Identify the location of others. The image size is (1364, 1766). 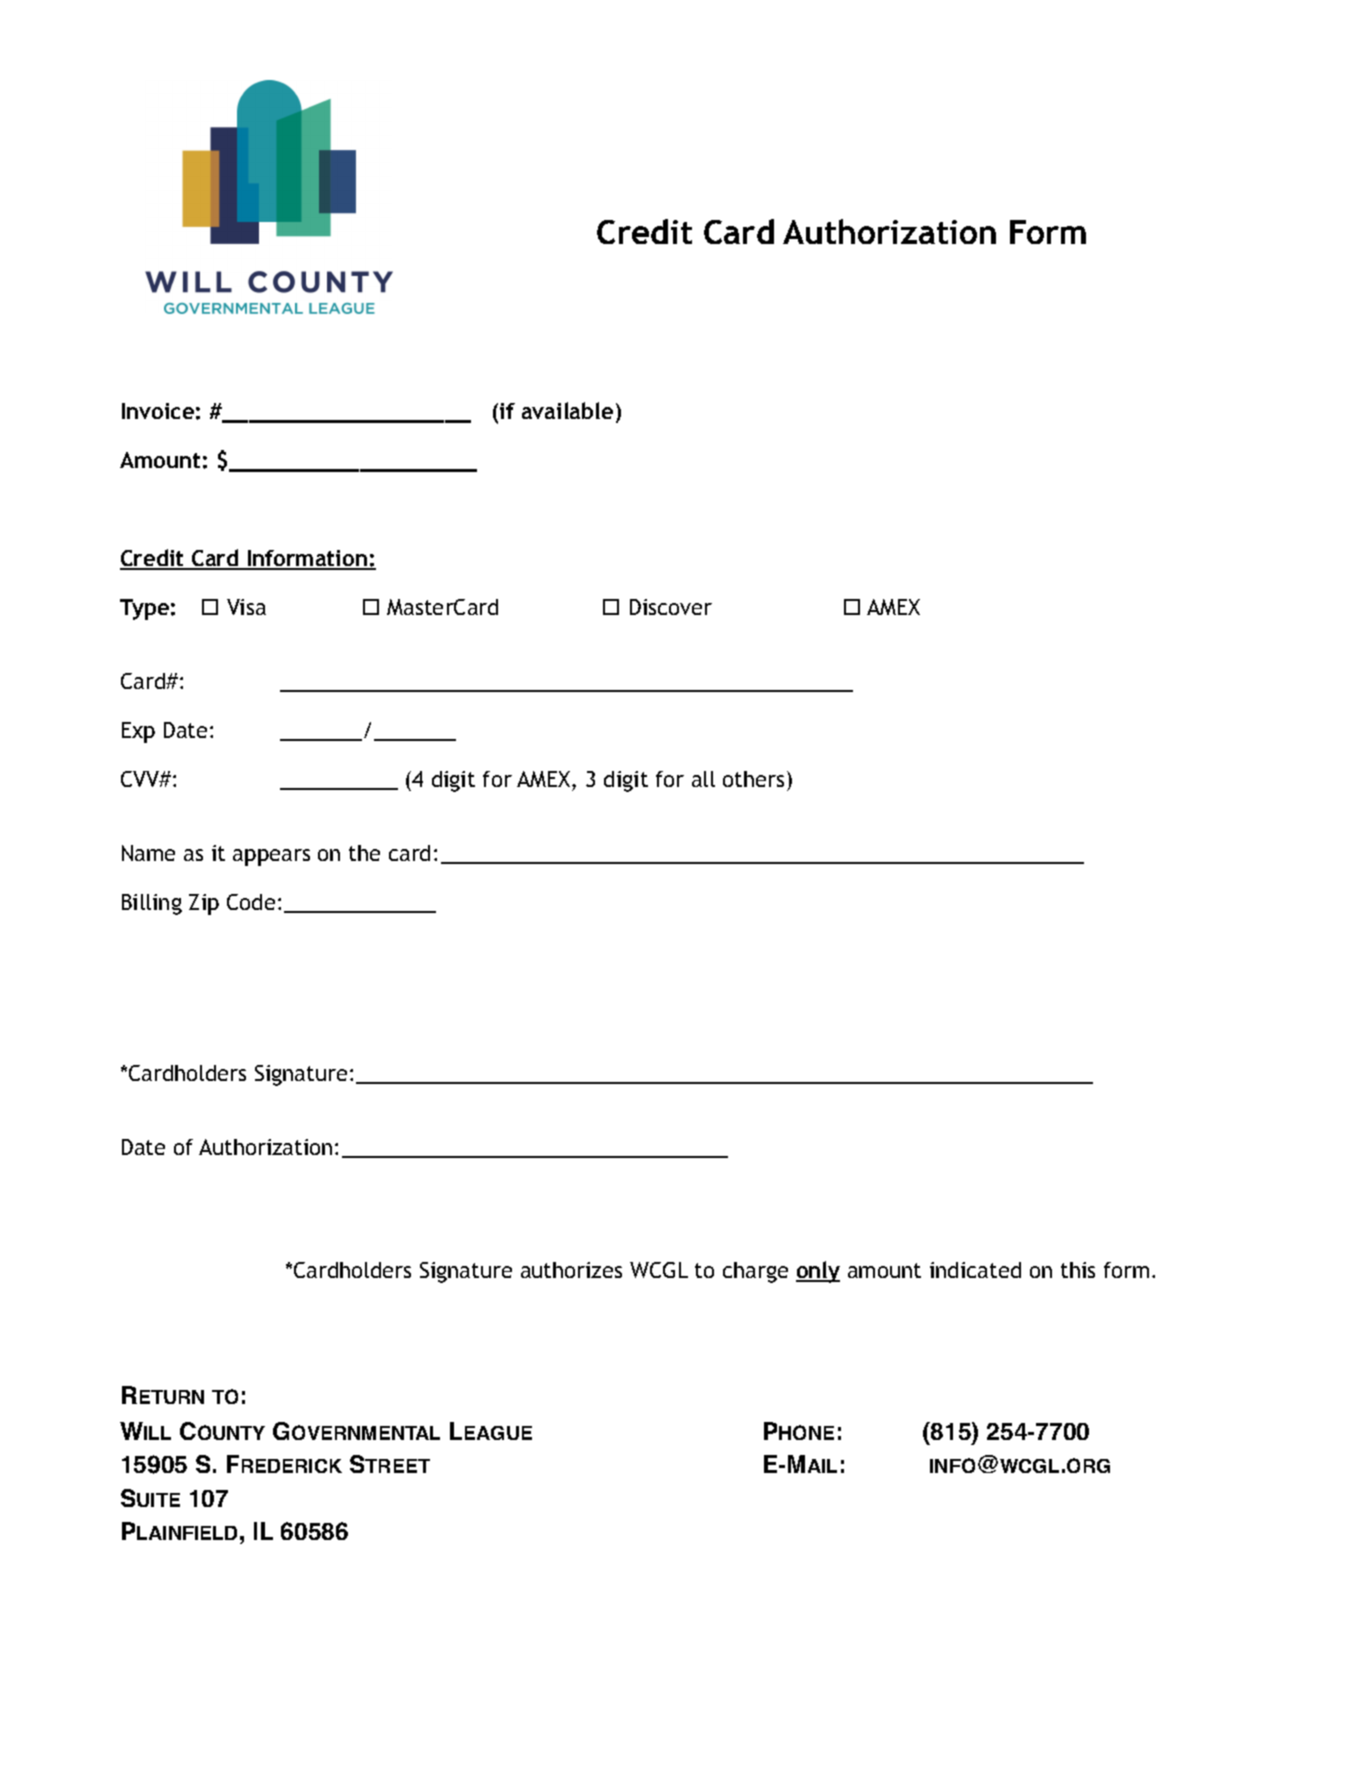
(753, 779).
